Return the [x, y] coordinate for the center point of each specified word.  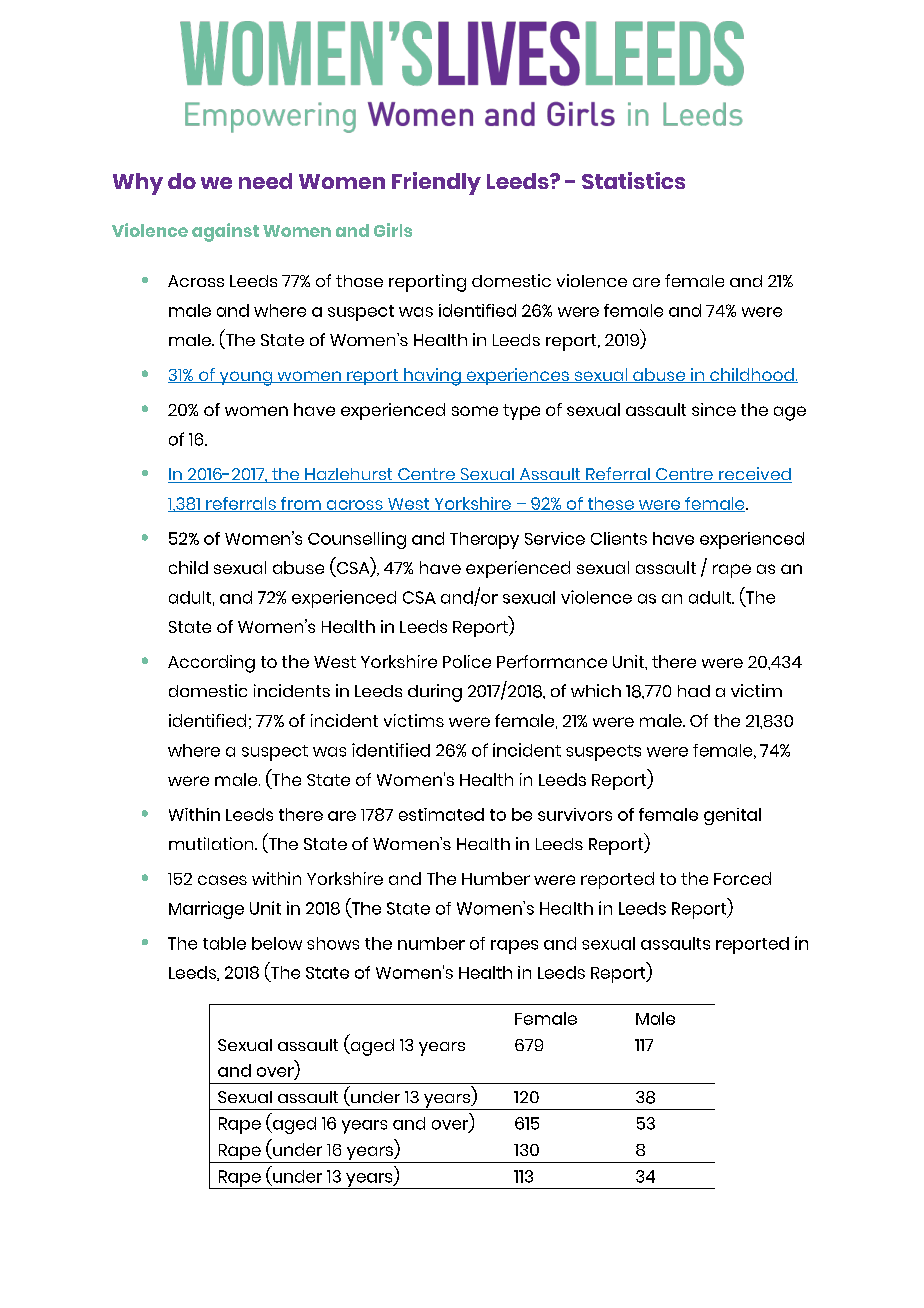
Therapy [484, 540]
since [714, 409]
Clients [619, 538]
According [211, 664]
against [225, 232]
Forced [742, 878]
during [435, 693]
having [432, 377]
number [431, 943]
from [301, 504]
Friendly [436, 183]
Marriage [206, 910]
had [694, 691]
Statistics [633, 180]
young [245, 378]
